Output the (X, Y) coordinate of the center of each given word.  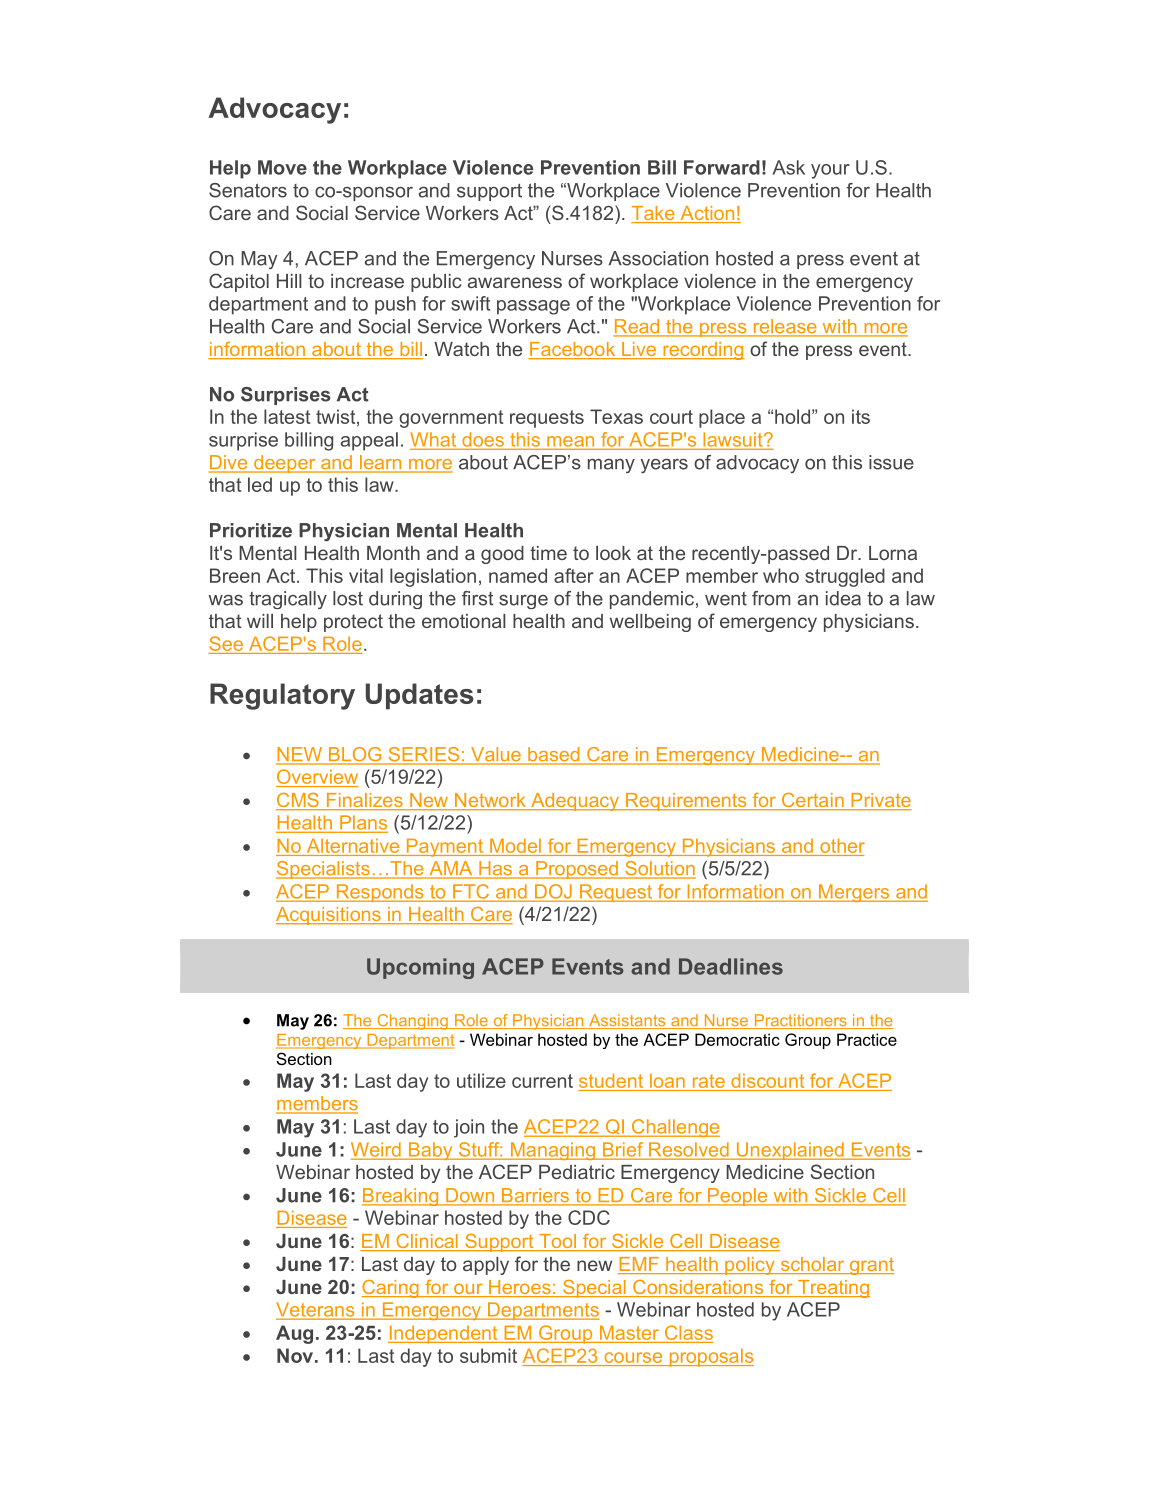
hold (792, 416)
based (554, 755)
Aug (294, 1334)
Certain (812, 801)
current (542, 1081)
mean (571, 442)
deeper (285, 464)
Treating (833, 1289)
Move (282, 167)
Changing (412, 1022)
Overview (317, 778)
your (830, 171)
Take (654, 214)
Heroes (520, 1288)
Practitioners (800, 1021)
